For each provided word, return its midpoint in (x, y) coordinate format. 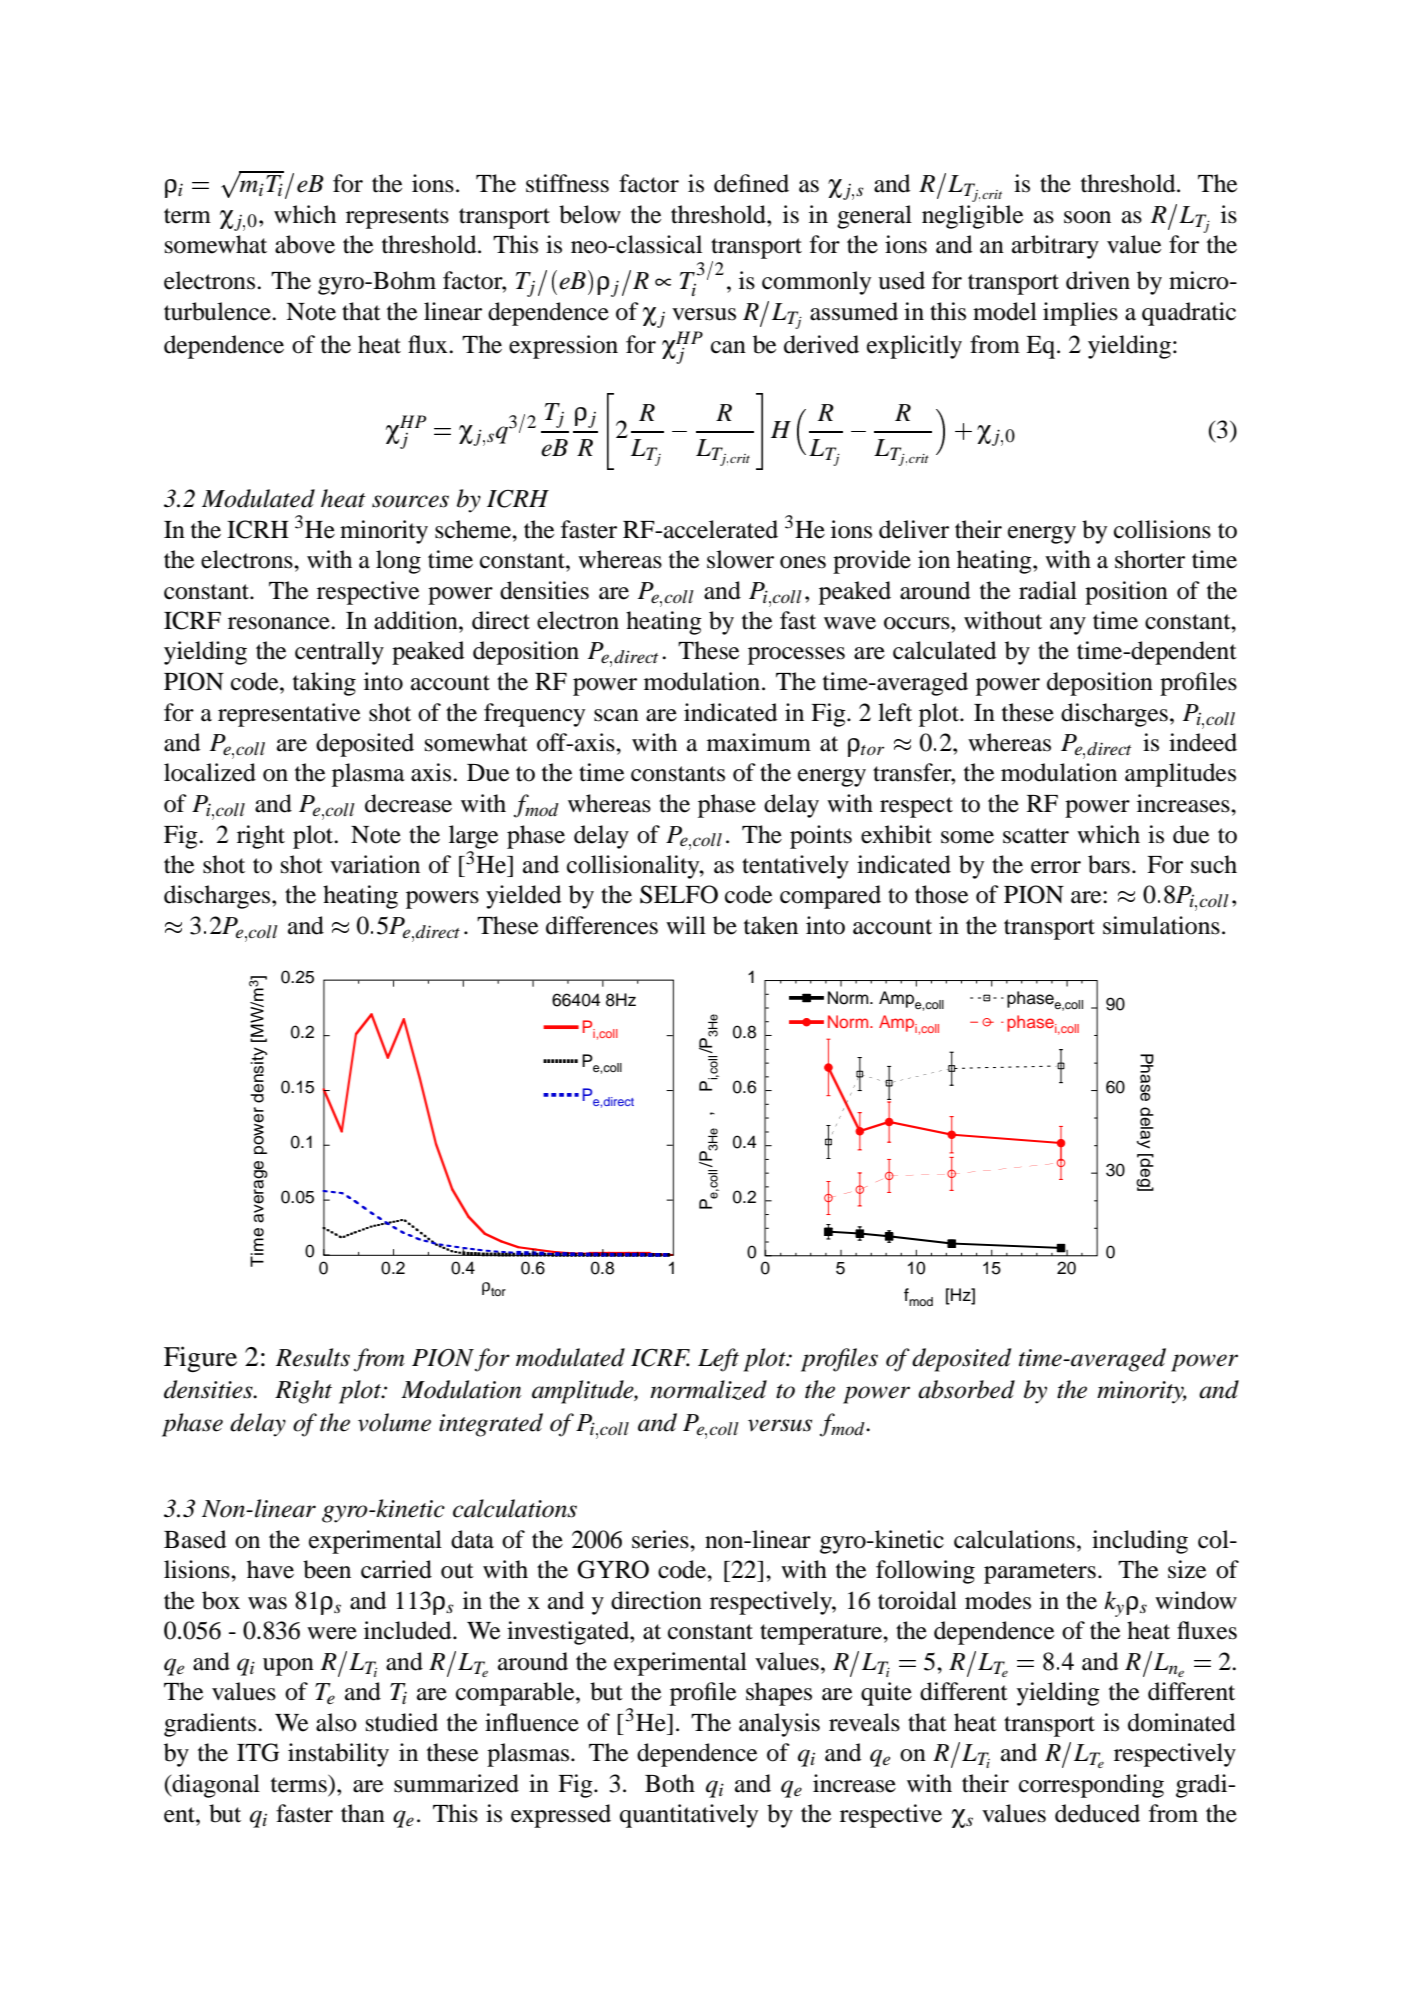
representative (289, 715)
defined (751, 183)
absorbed (966, 1389)
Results (313, 1357)
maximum (759, 742)
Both (670, 1783)
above (305, 244)
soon (1087, 217)
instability (338, 1755)
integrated (491, 1425)
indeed (1203, 742)
